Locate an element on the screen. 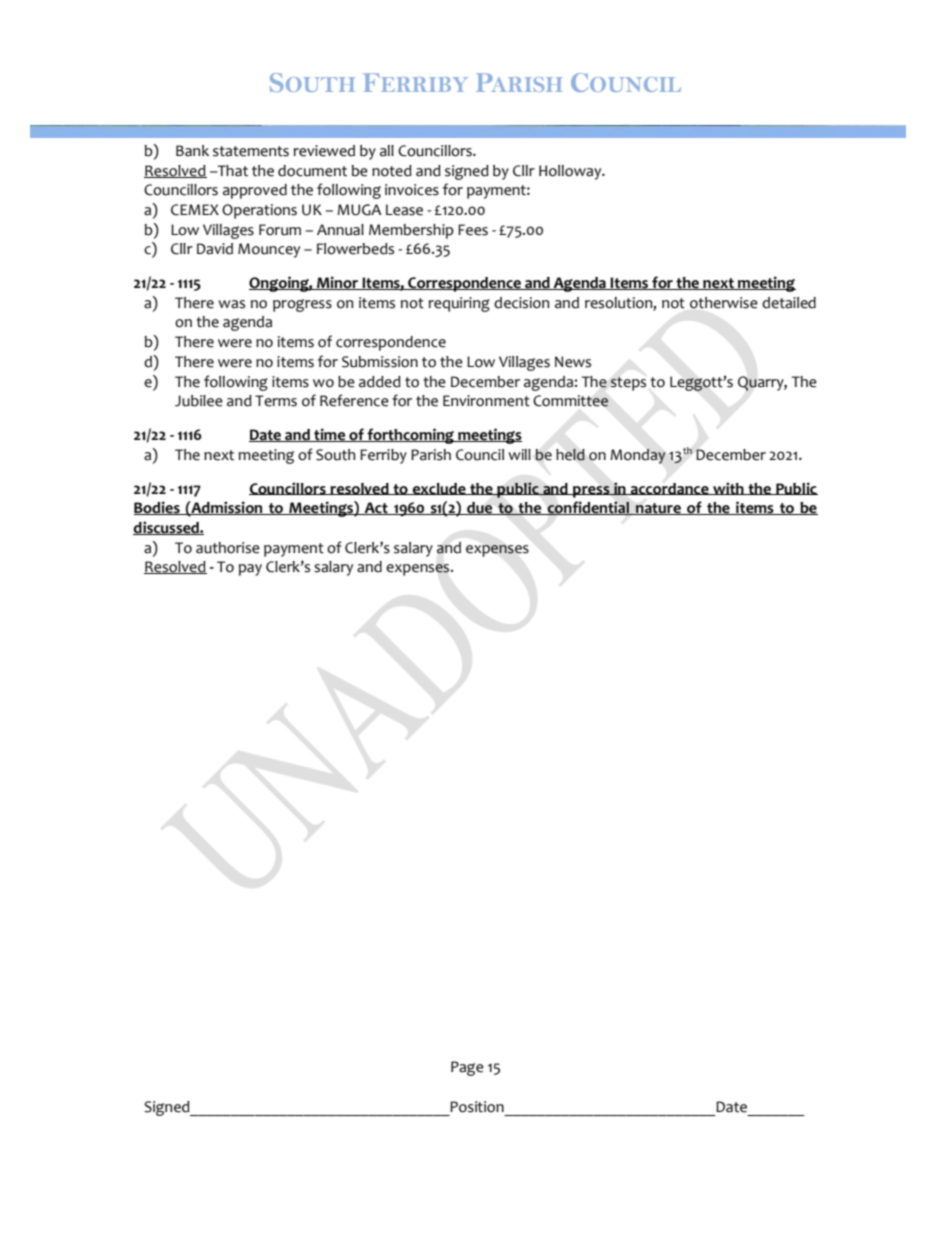 This screenshot has height=1233, width=952. nature is located at coordinates (658, 509).
